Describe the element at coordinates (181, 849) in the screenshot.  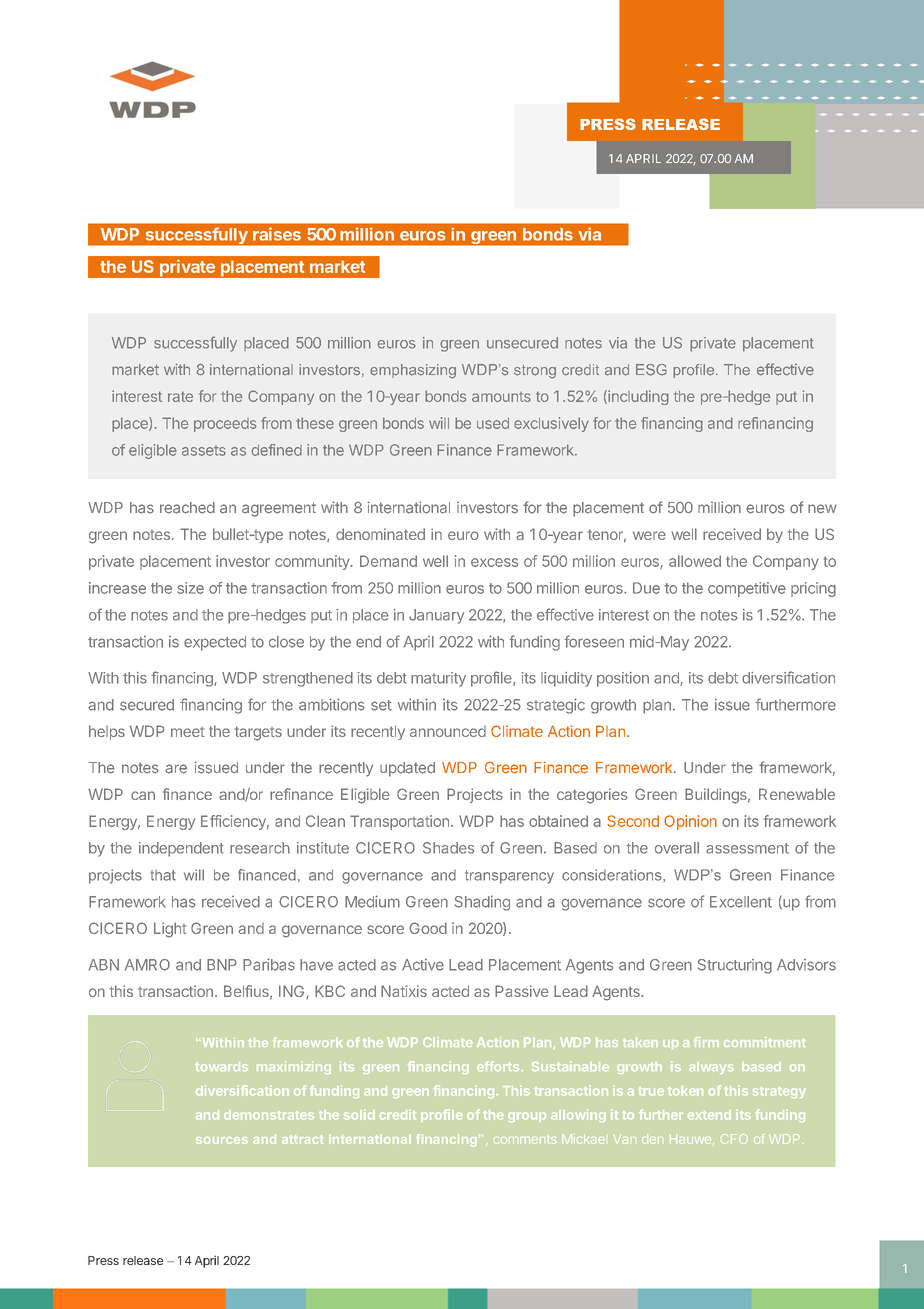
I see `independent` at that location.
